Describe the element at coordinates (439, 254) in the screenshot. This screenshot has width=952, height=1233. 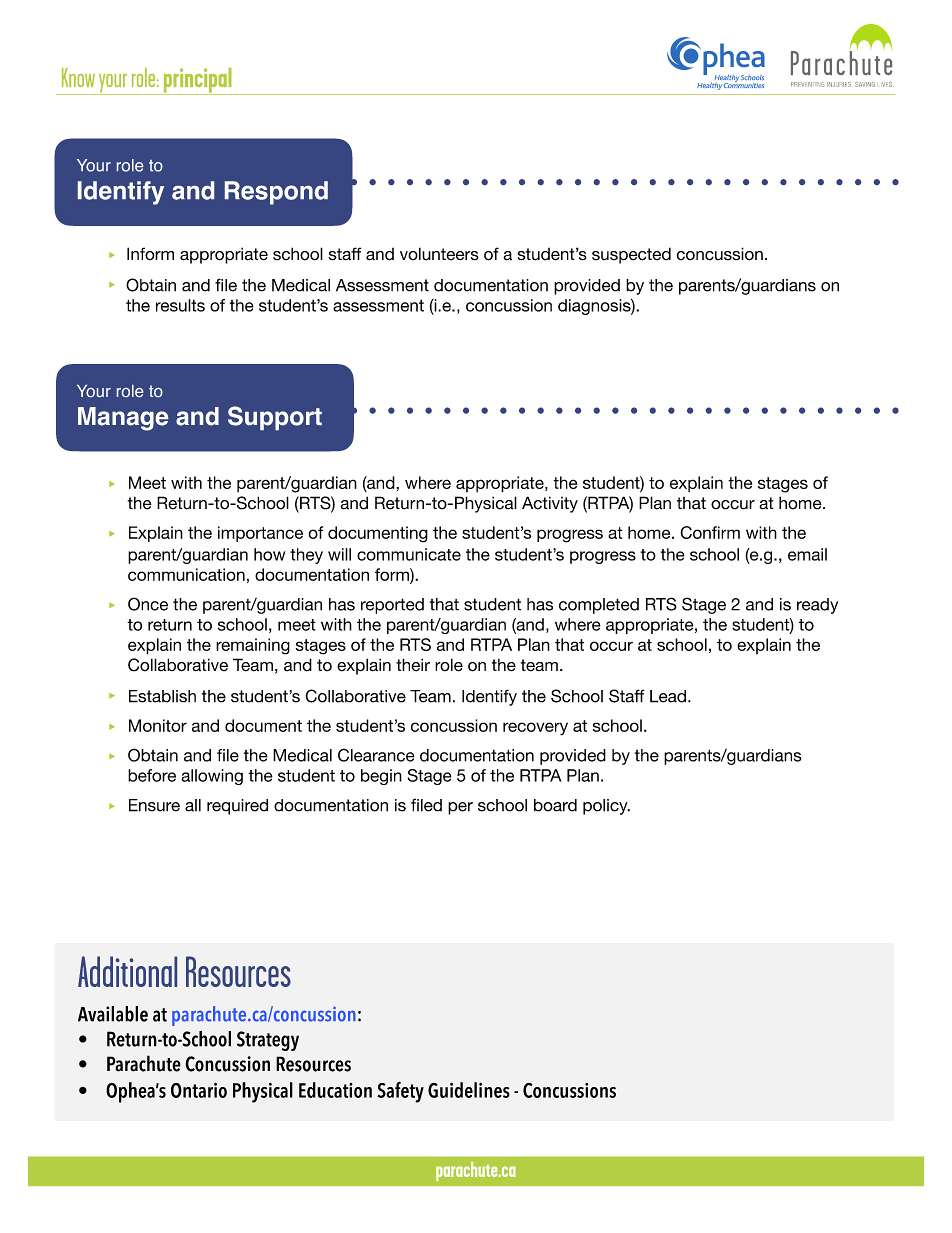
I see `volunteers` at that location.
